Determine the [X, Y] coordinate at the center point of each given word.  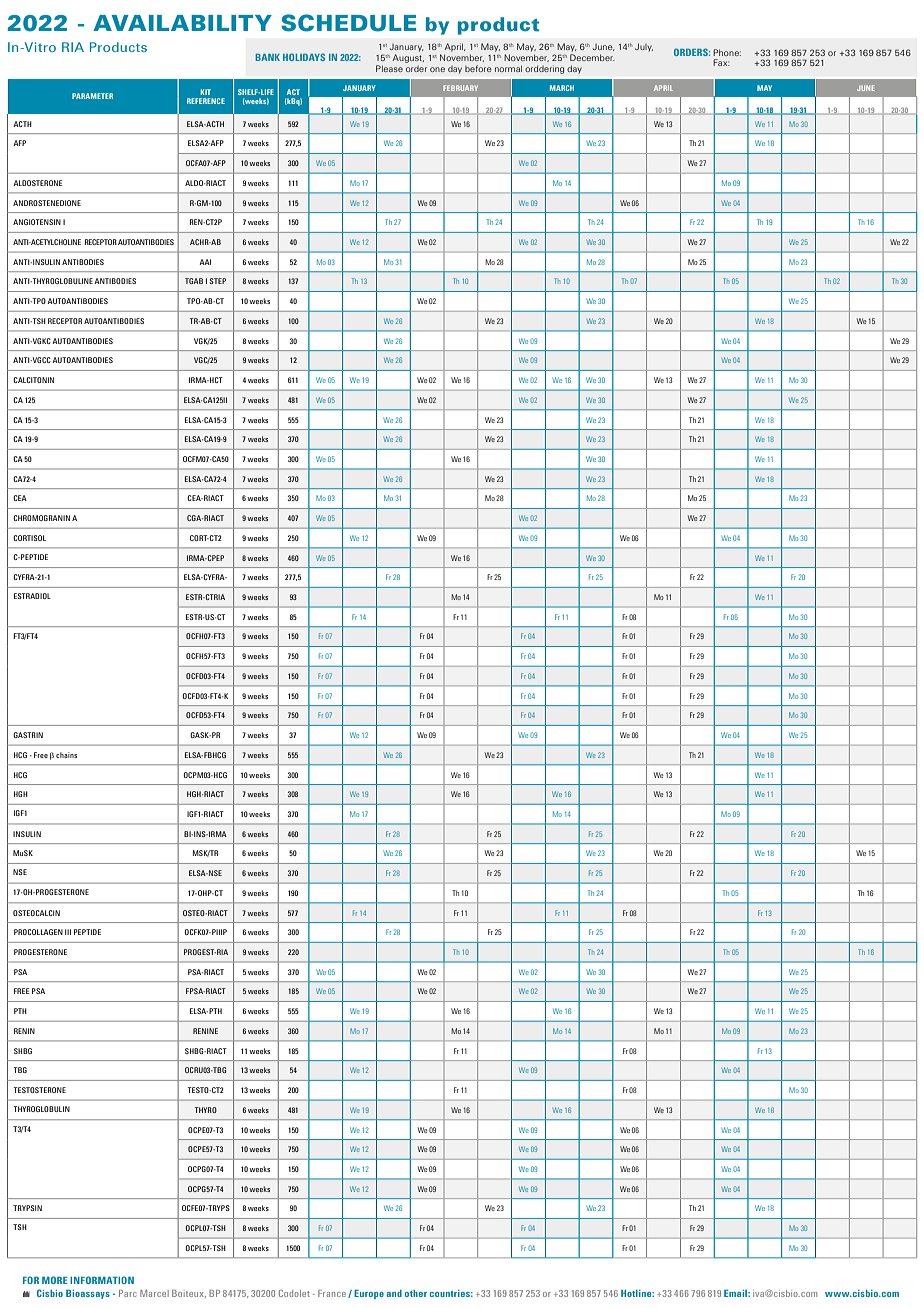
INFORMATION [102, 1280]
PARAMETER [92, 96]
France [332, 1293]
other [416, 1293]
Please [389, 68]
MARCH [562, 88]
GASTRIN [28, 735]
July [644, 47]
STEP [218, 281]
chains [66, 755]
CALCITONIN [33, 380]
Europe [369, 1294]
